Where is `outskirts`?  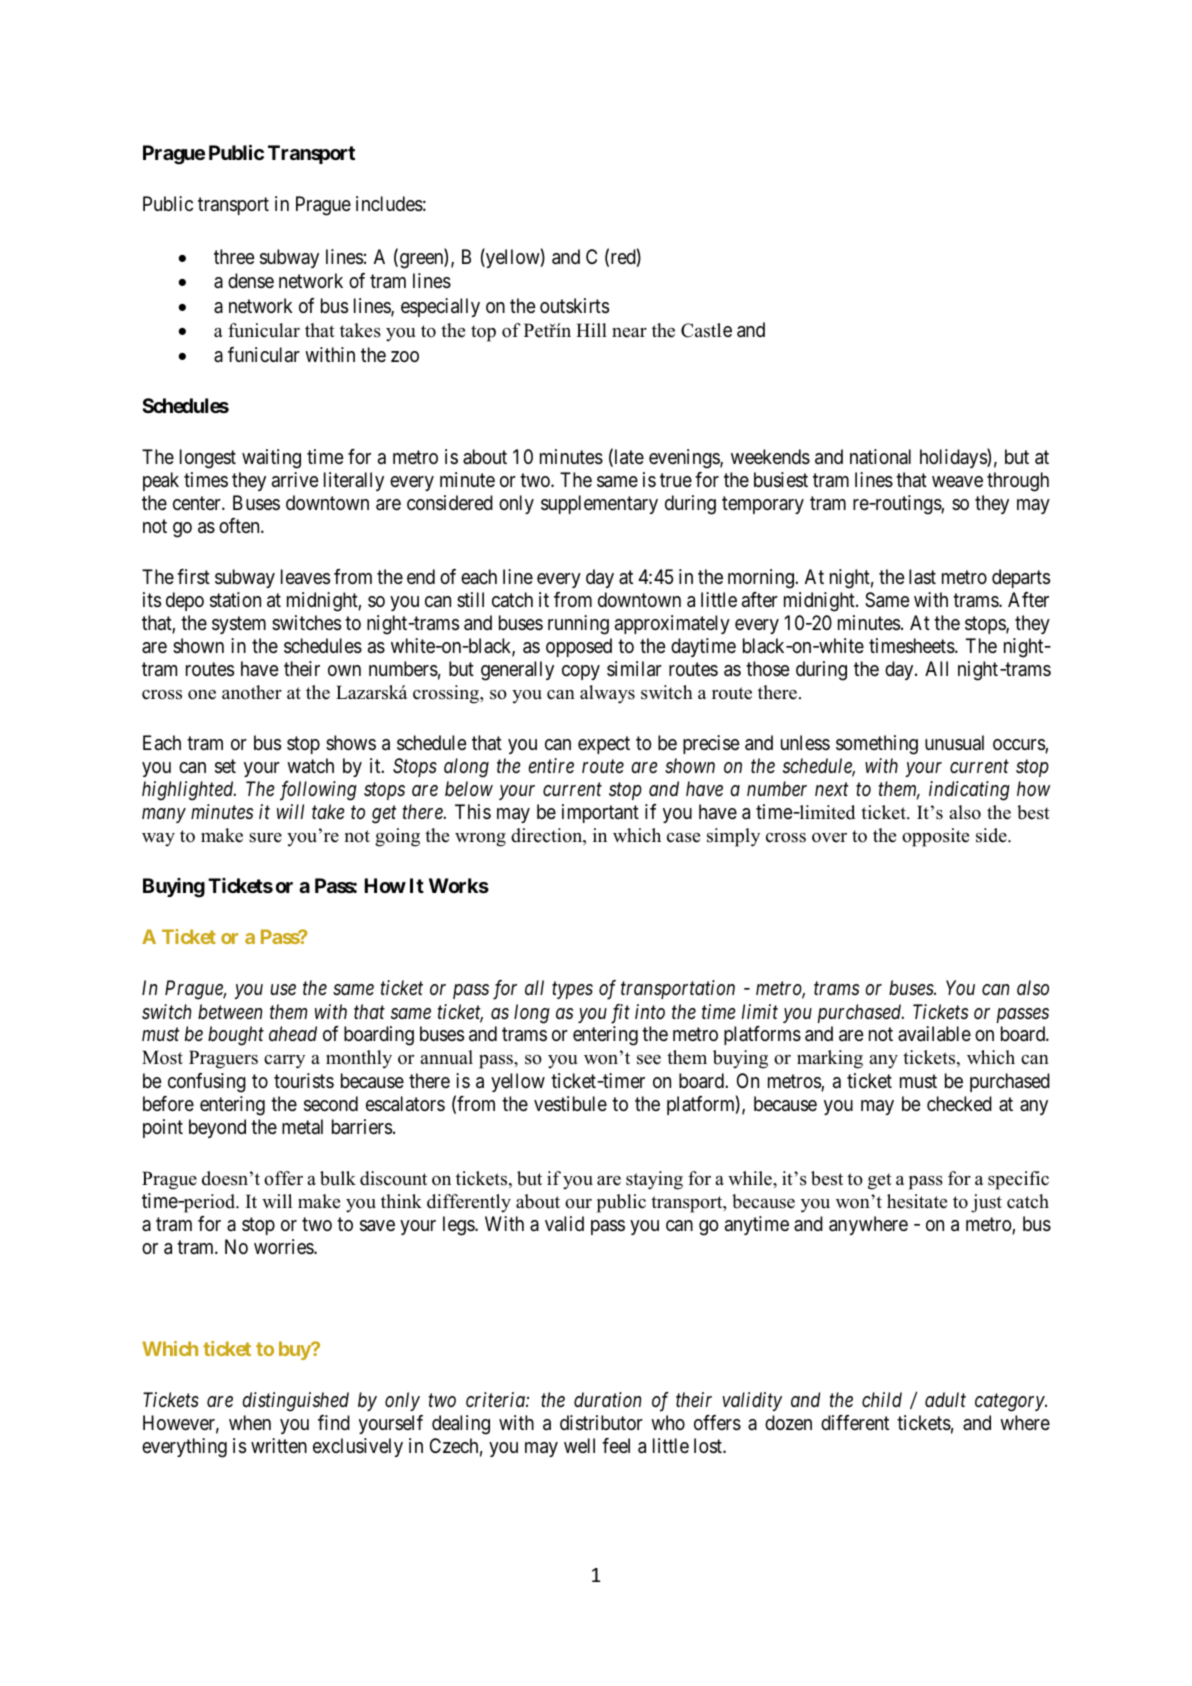 outskirts is located at coordinates (574, 306).
